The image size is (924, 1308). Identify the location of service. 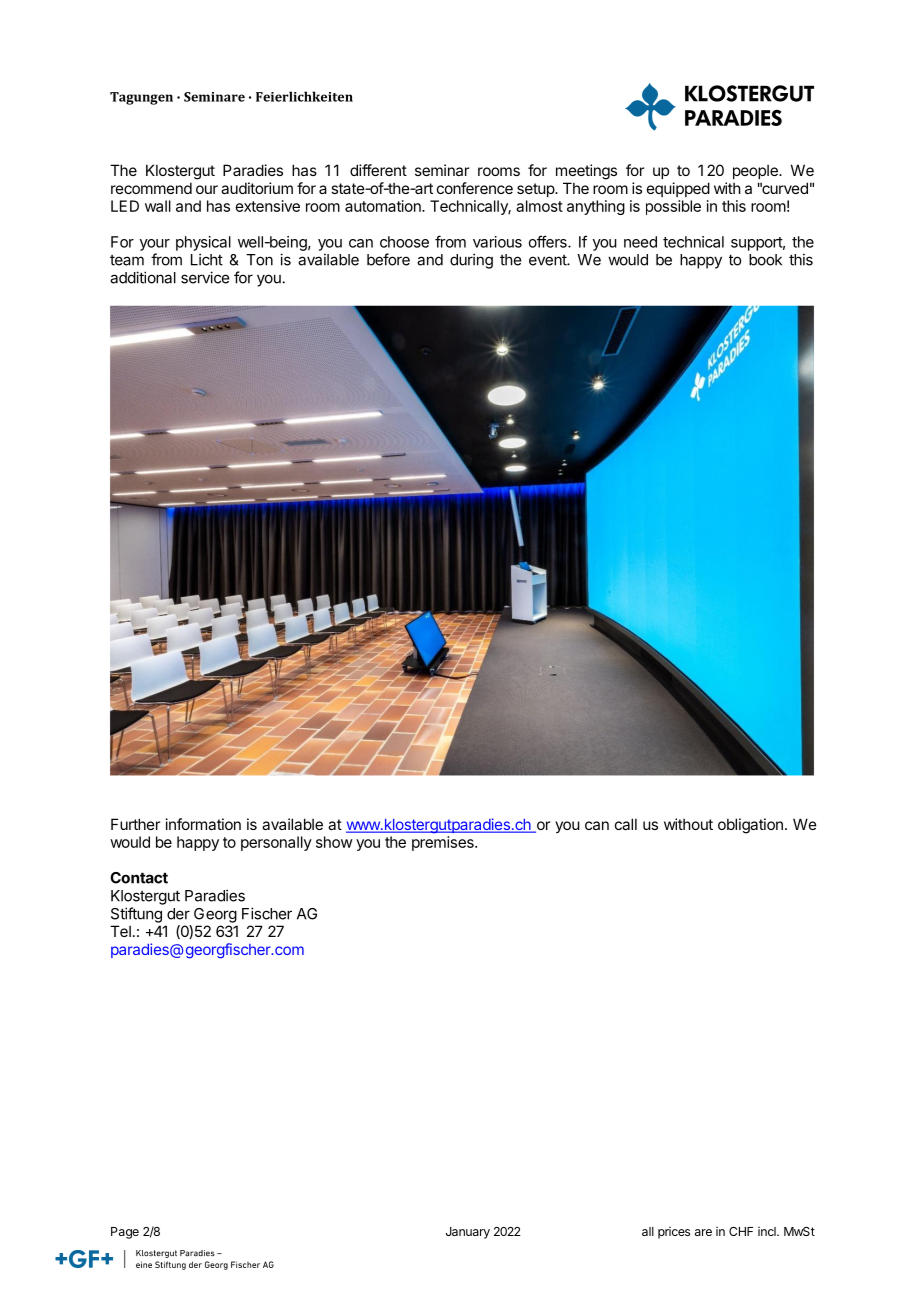
(205, 277).
